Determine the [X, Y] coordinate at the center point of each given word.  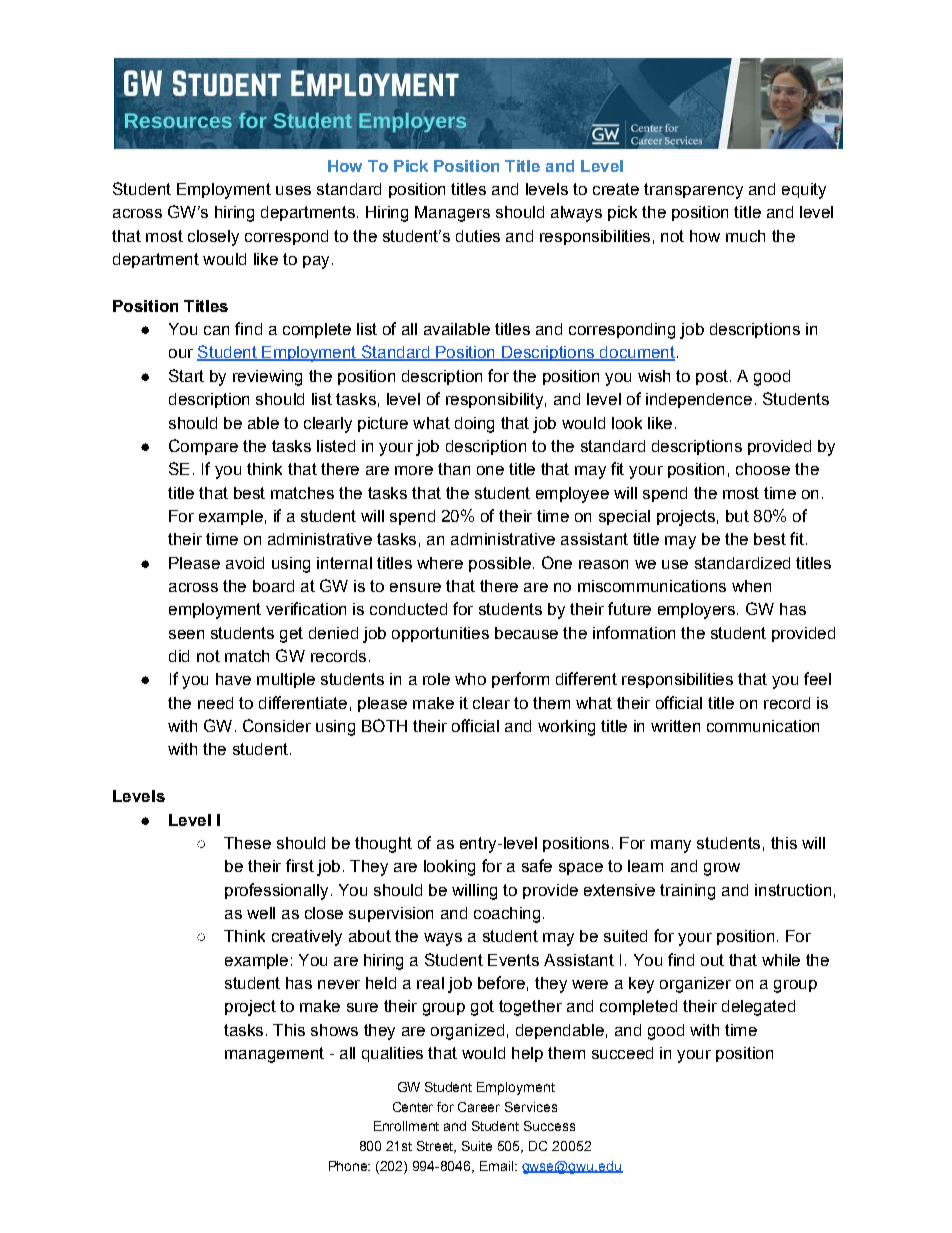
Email [498, 1166]
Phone [349, 1166]
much [745, 236]
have [233, 679]
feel [817, 678]
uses [293, 190]
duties [478, 236]
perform [520, 680]
